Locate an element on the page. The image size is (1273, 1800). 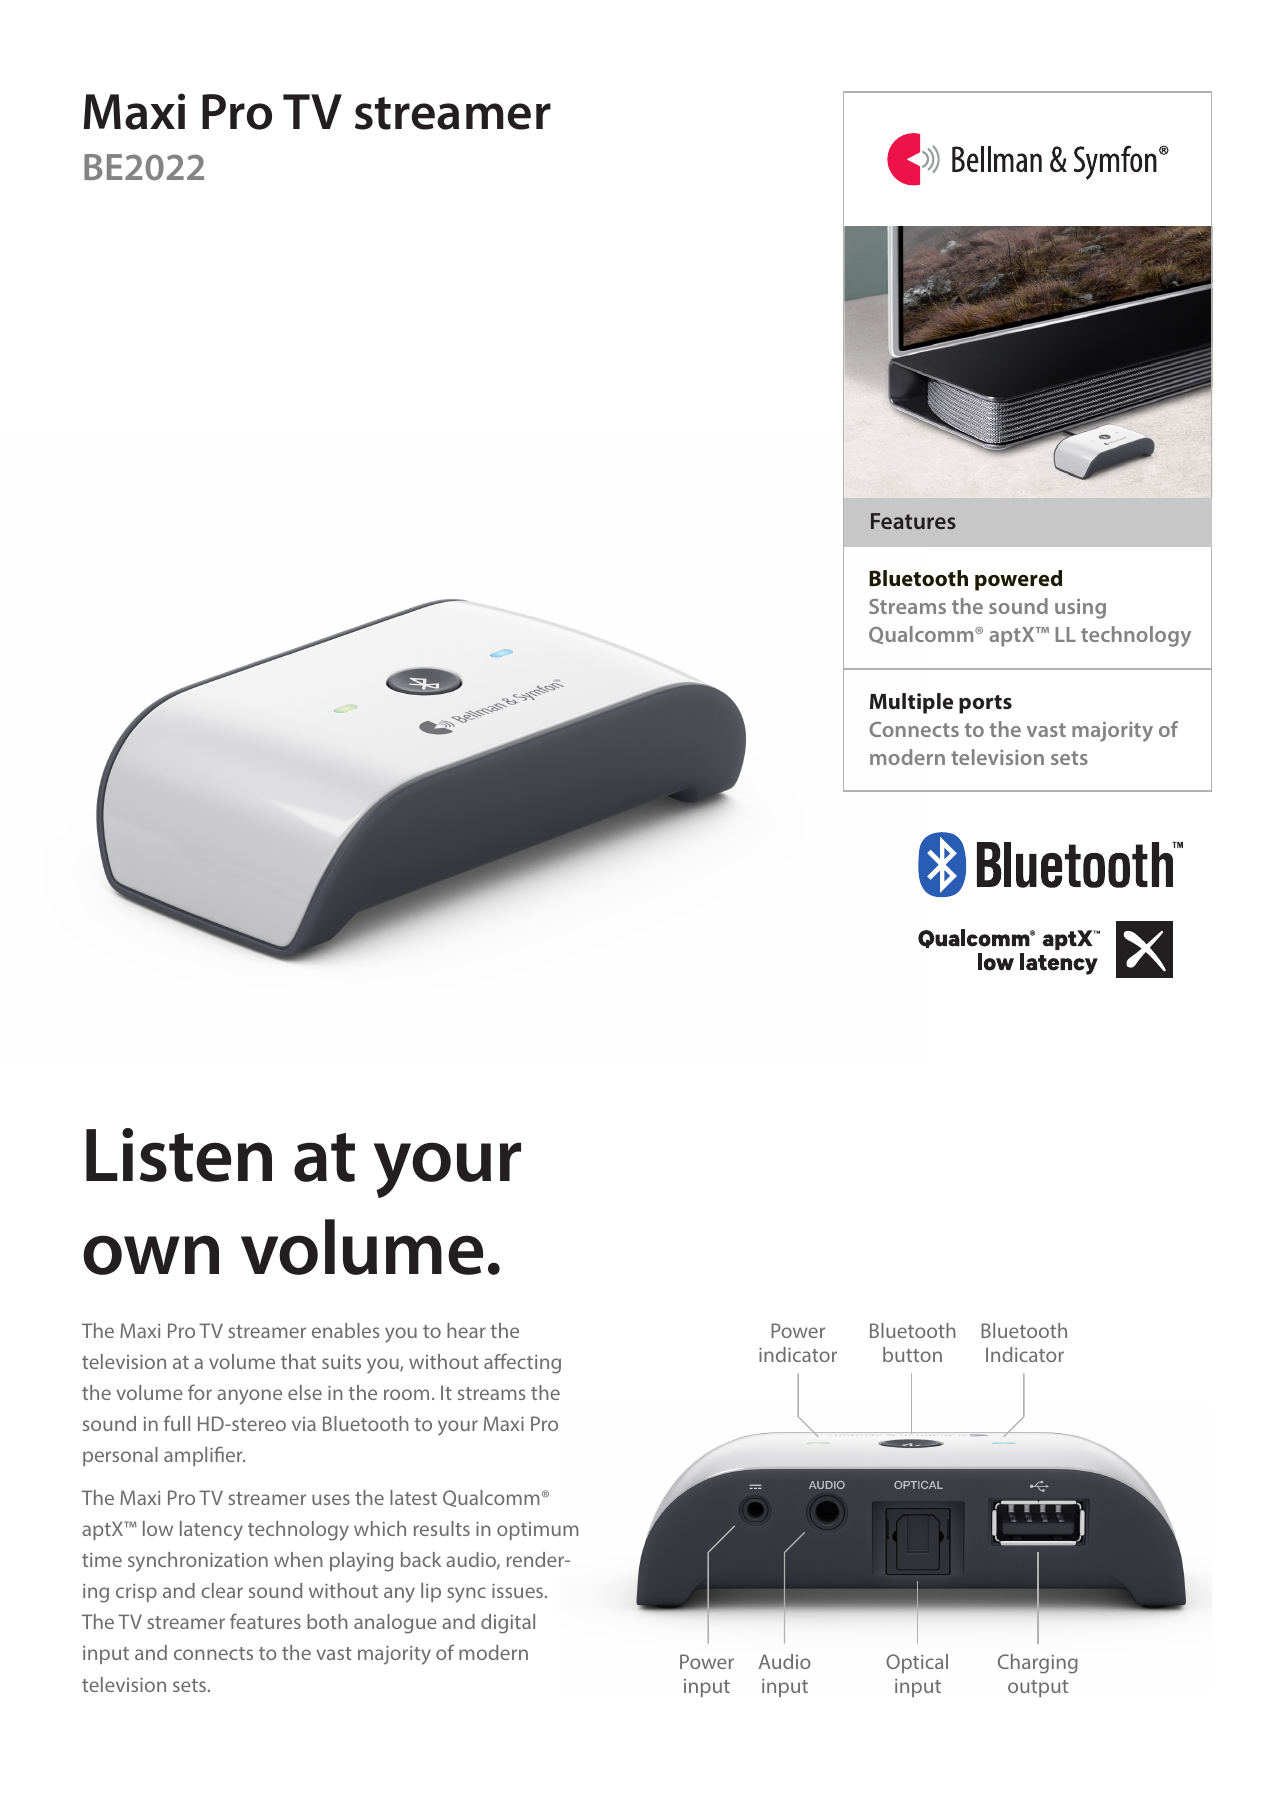
optimum is located at coordinates (538, 1531).
